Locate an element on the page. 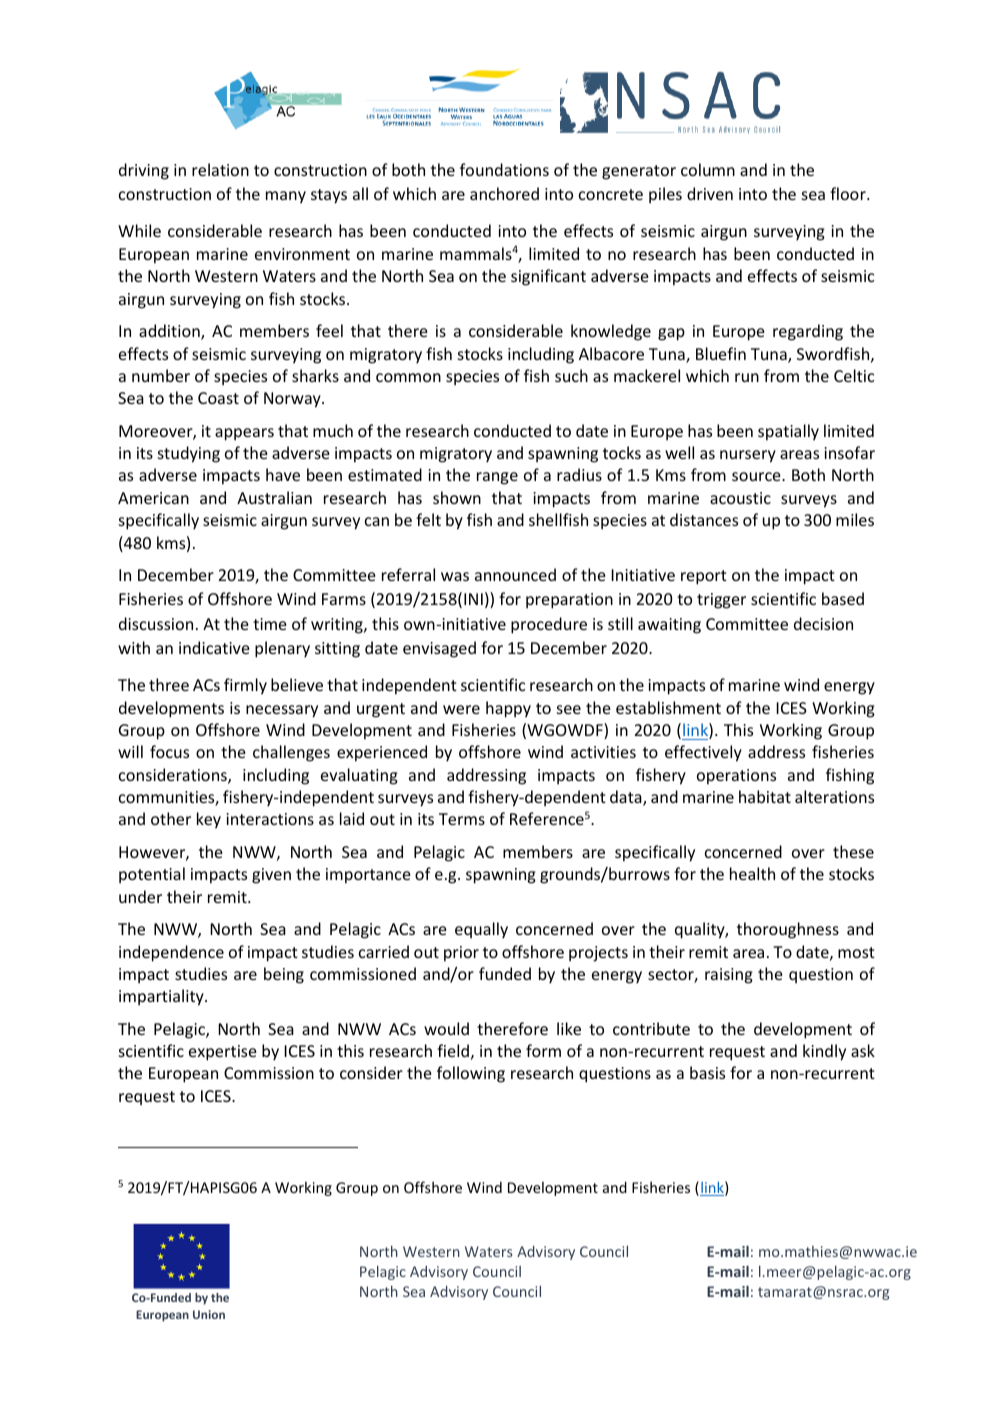 The image size is (993, 1404). operations is located at coordinates (736, 777).
